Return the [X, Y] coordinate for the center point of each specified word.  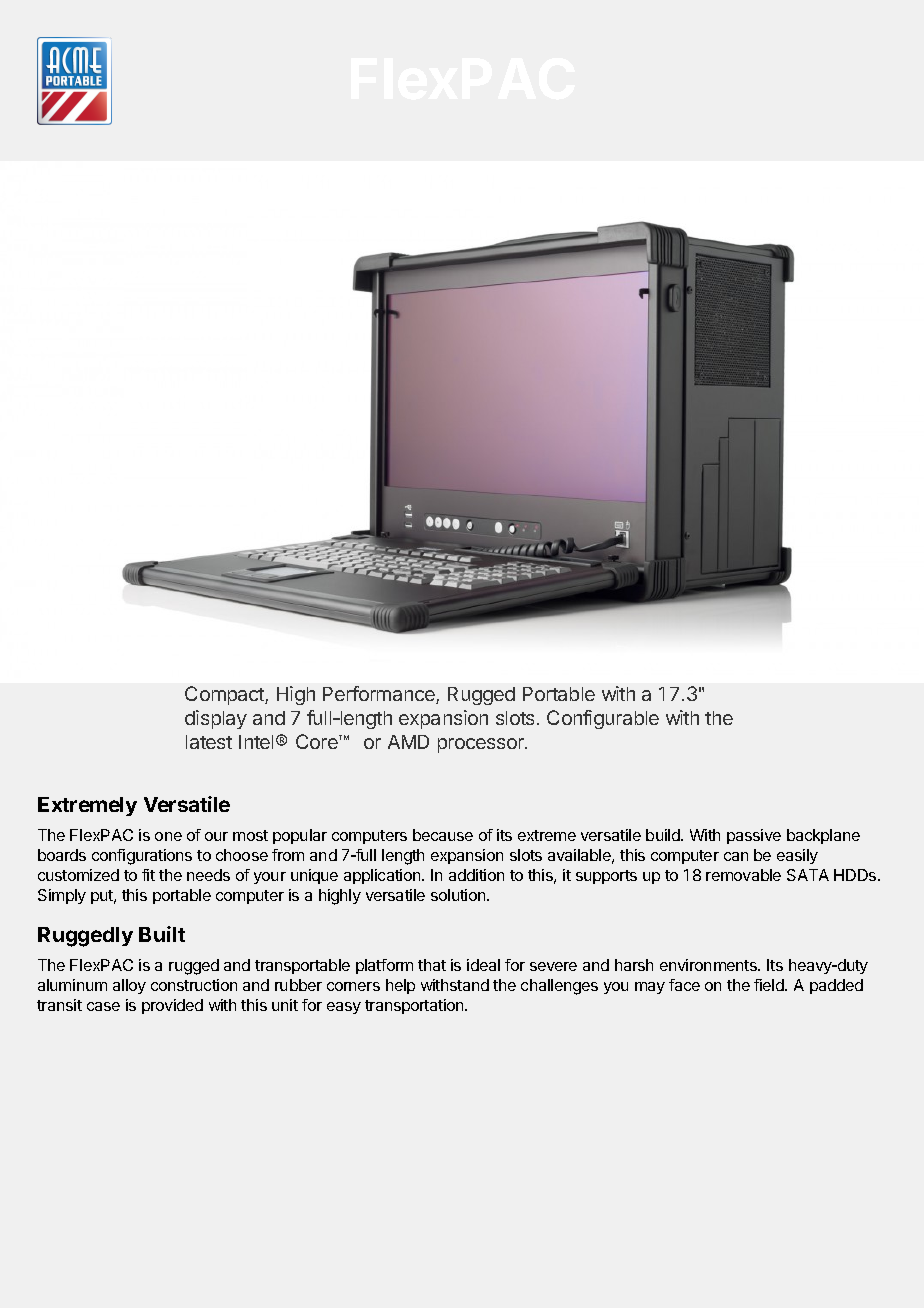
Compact [225, 695]
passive [754, 836]
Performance [380, 695]
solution [459, 895]
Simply [62, 896]
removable [743, 875]
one [168, 836]
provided [172, 1006]
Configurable [603, 719]
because [443, 835]
